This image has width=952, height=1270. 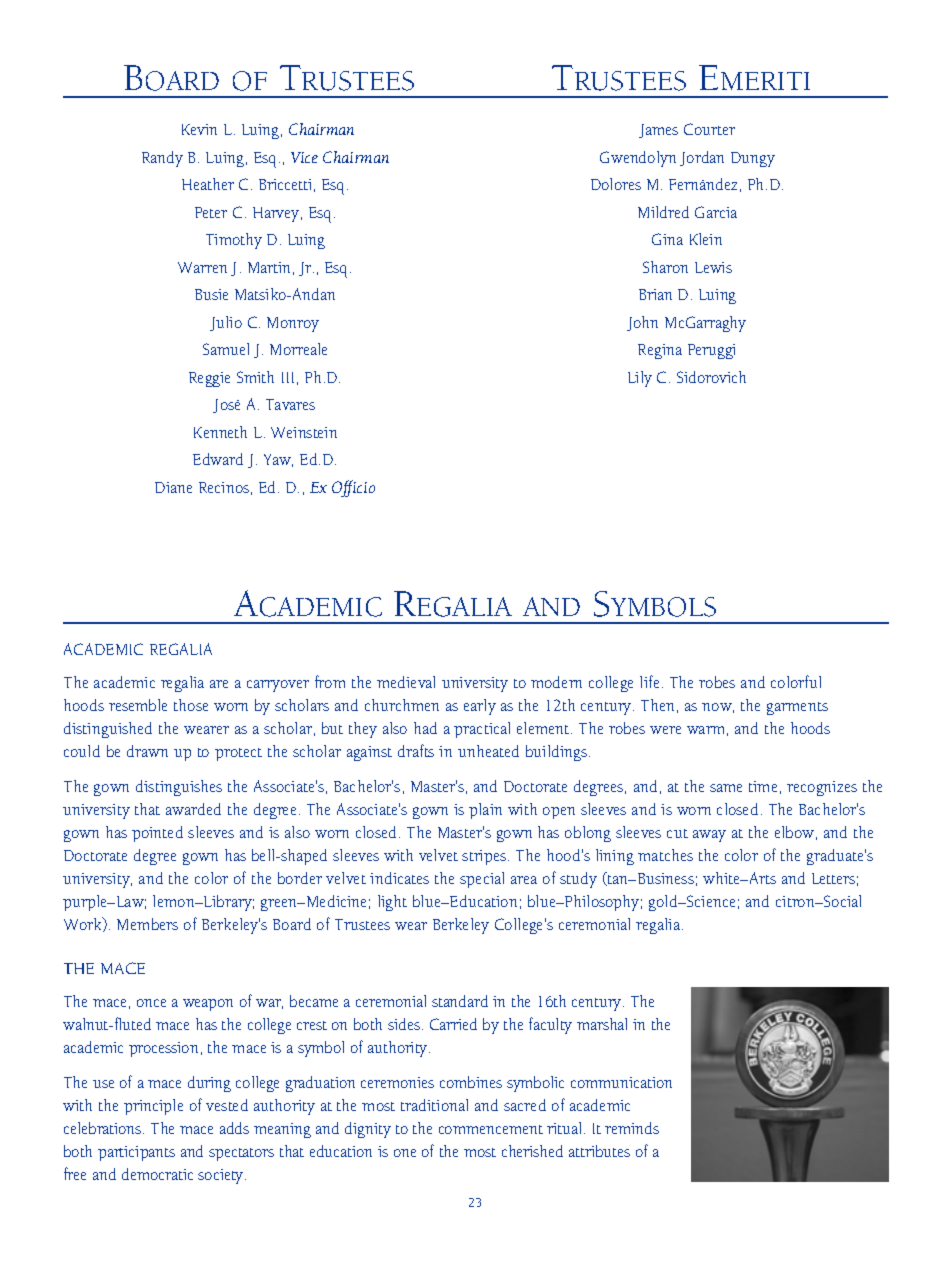 What do you see at coordinates (162, 159) in the image?
I see `Randy` at bounding box center [162, 159].
